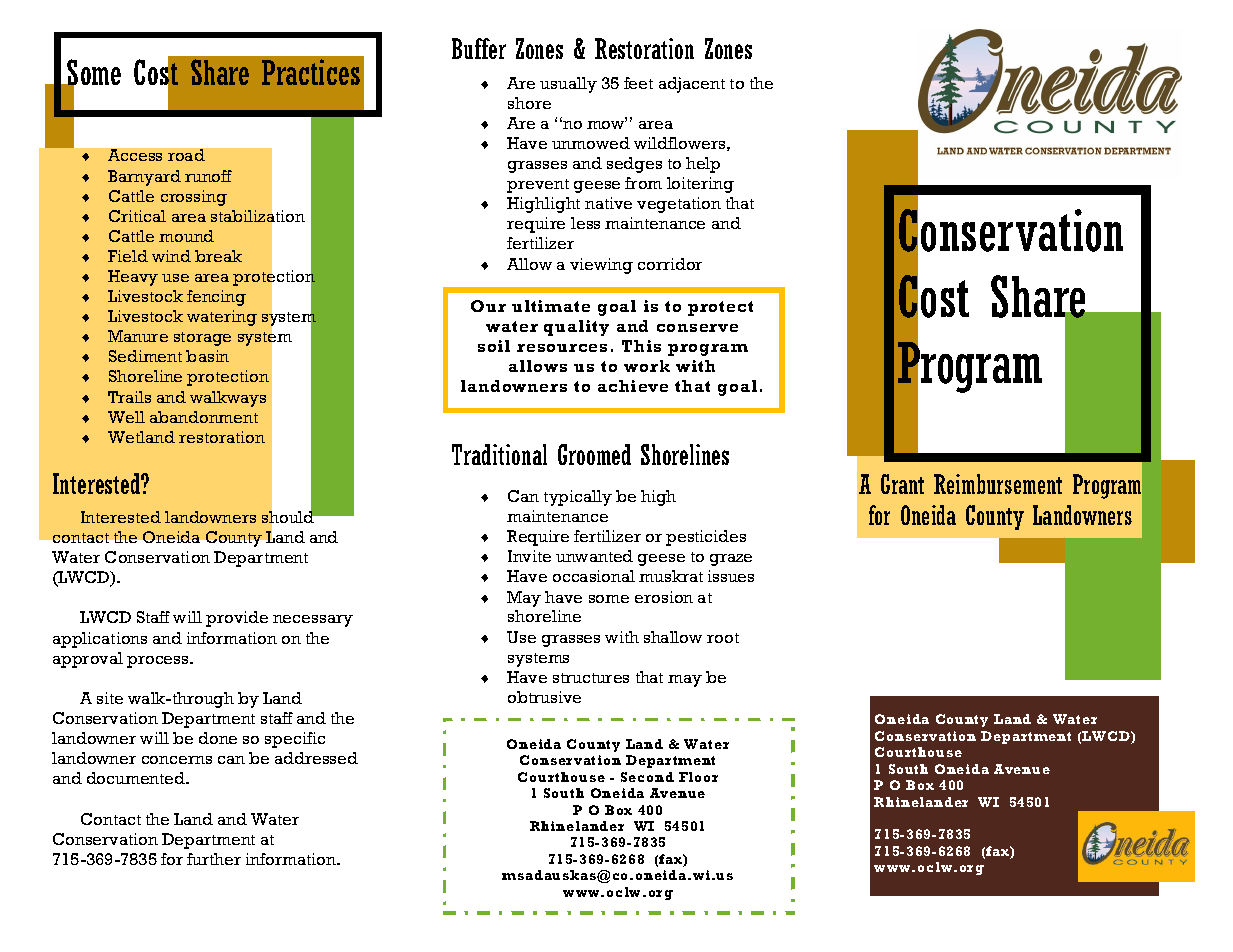 This document has height=952, width=1233. I want to click on Second, so click(647, 777).
